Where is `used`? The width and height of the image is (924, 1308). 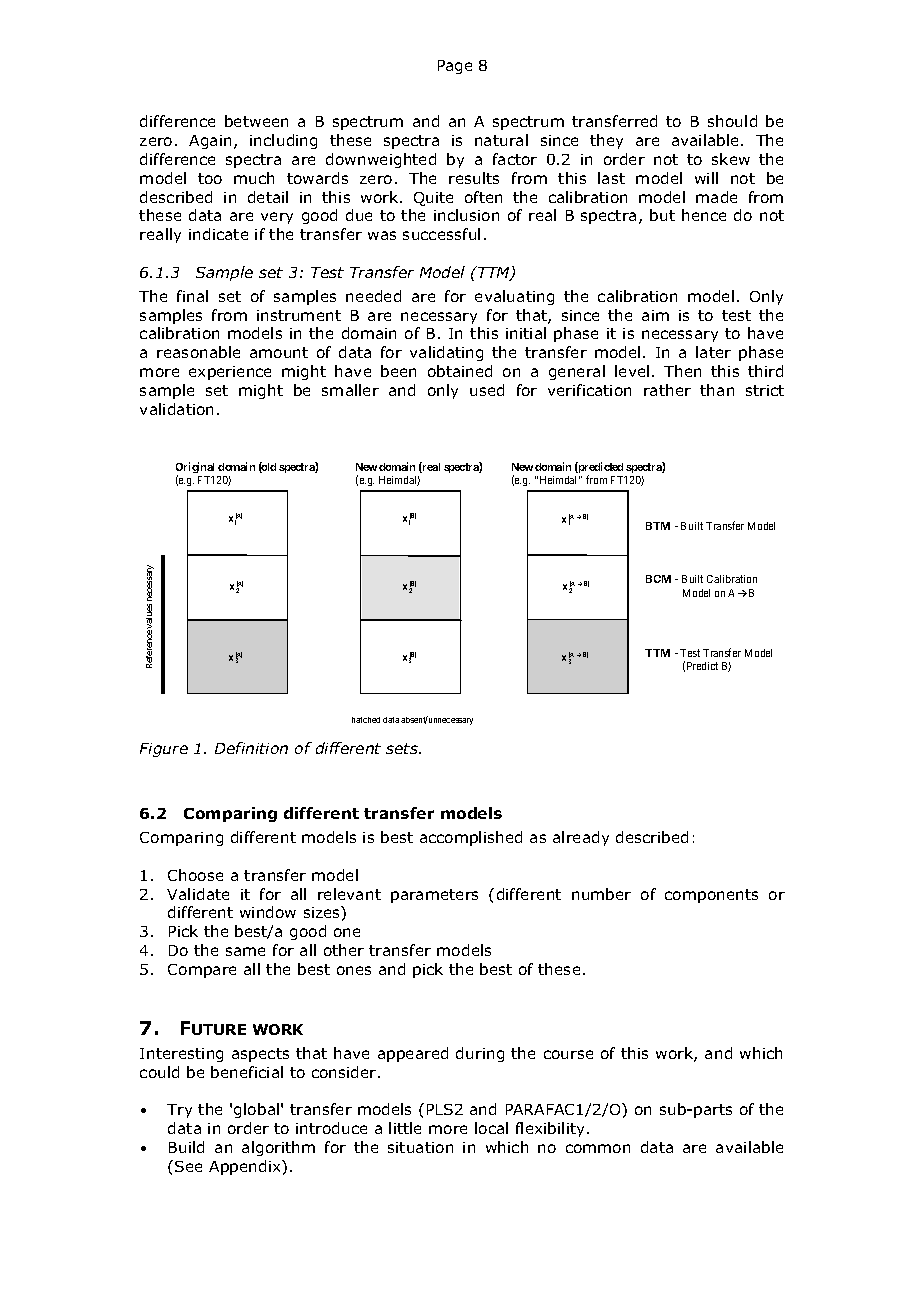 used is located at coordinates (487, 390).
